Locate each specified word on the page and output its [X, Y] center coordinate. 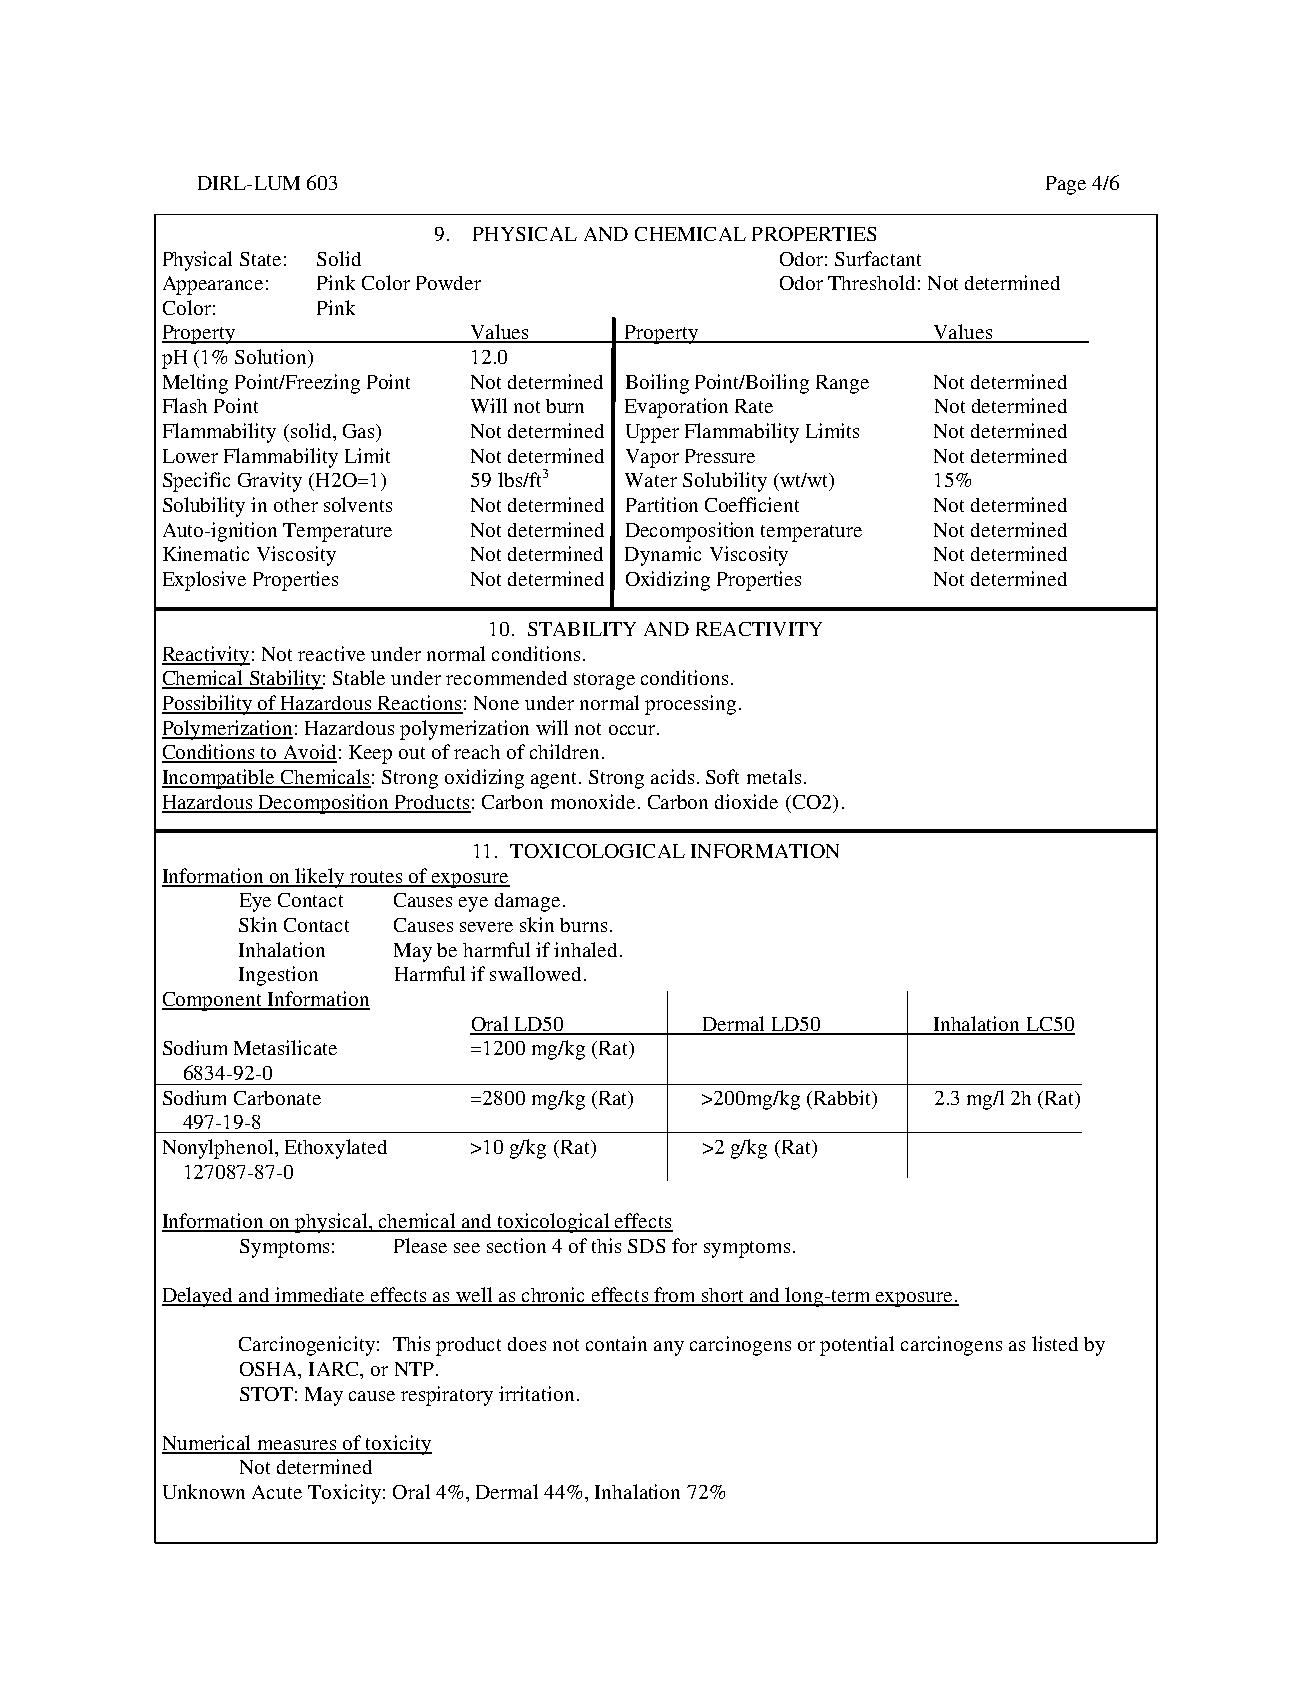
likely [320, 878]
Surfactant [878, 258]
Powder [448, 283]
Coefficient [752, 504]
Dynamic [663, 556]
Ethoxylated [336, 1149]
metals [774, 776]
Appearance [213, 285]
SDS [646, 1246]
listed [1055, 1343]
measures [297, 1446]
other [296, 505]
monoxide [593, 801]
